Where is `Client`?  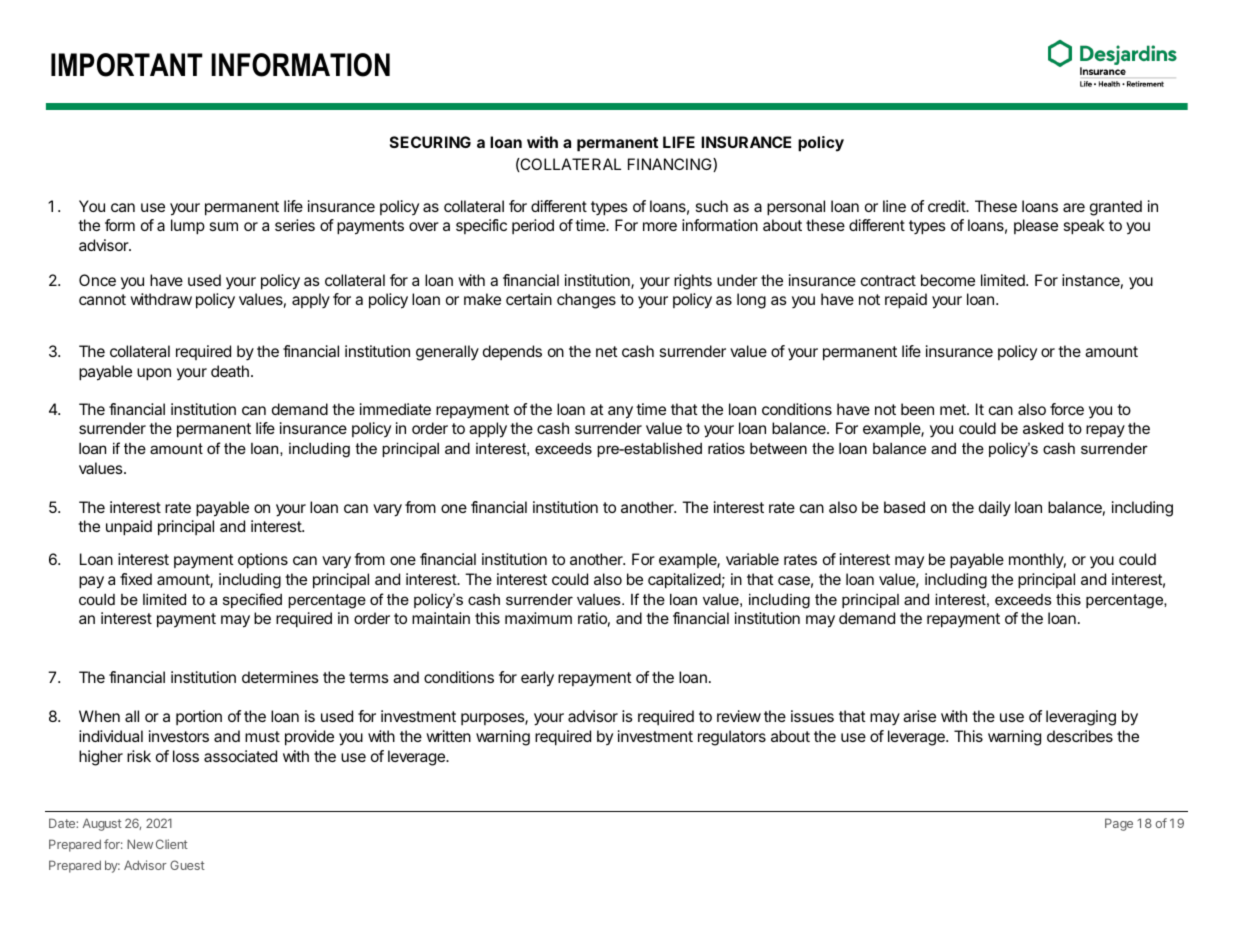 Client is located at coordinates (172, 844).
